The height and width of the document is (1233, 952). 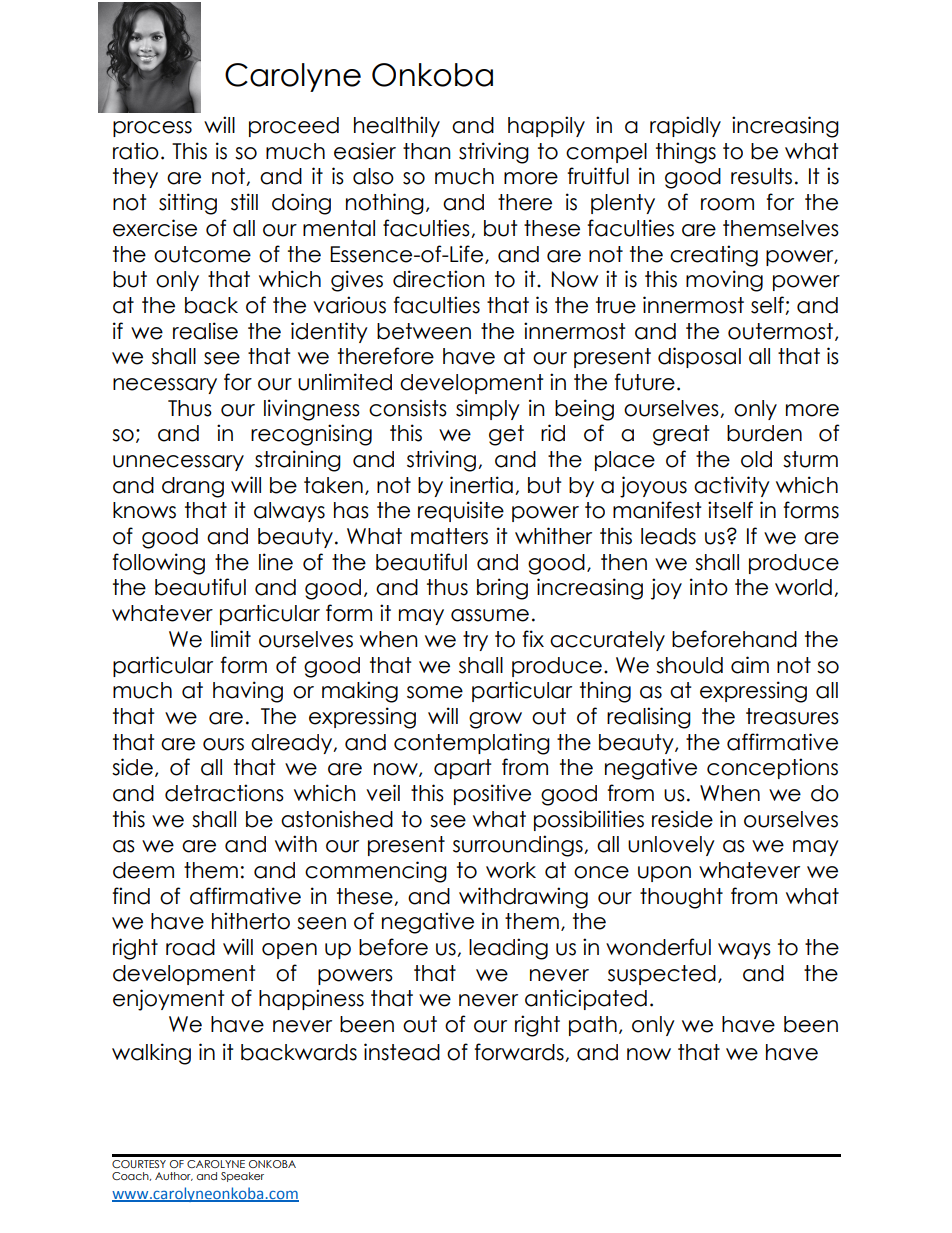 What do you see at coordinates (242, 1177) in the document?
I see `Speaker` at bounding box center [242, 1177].
